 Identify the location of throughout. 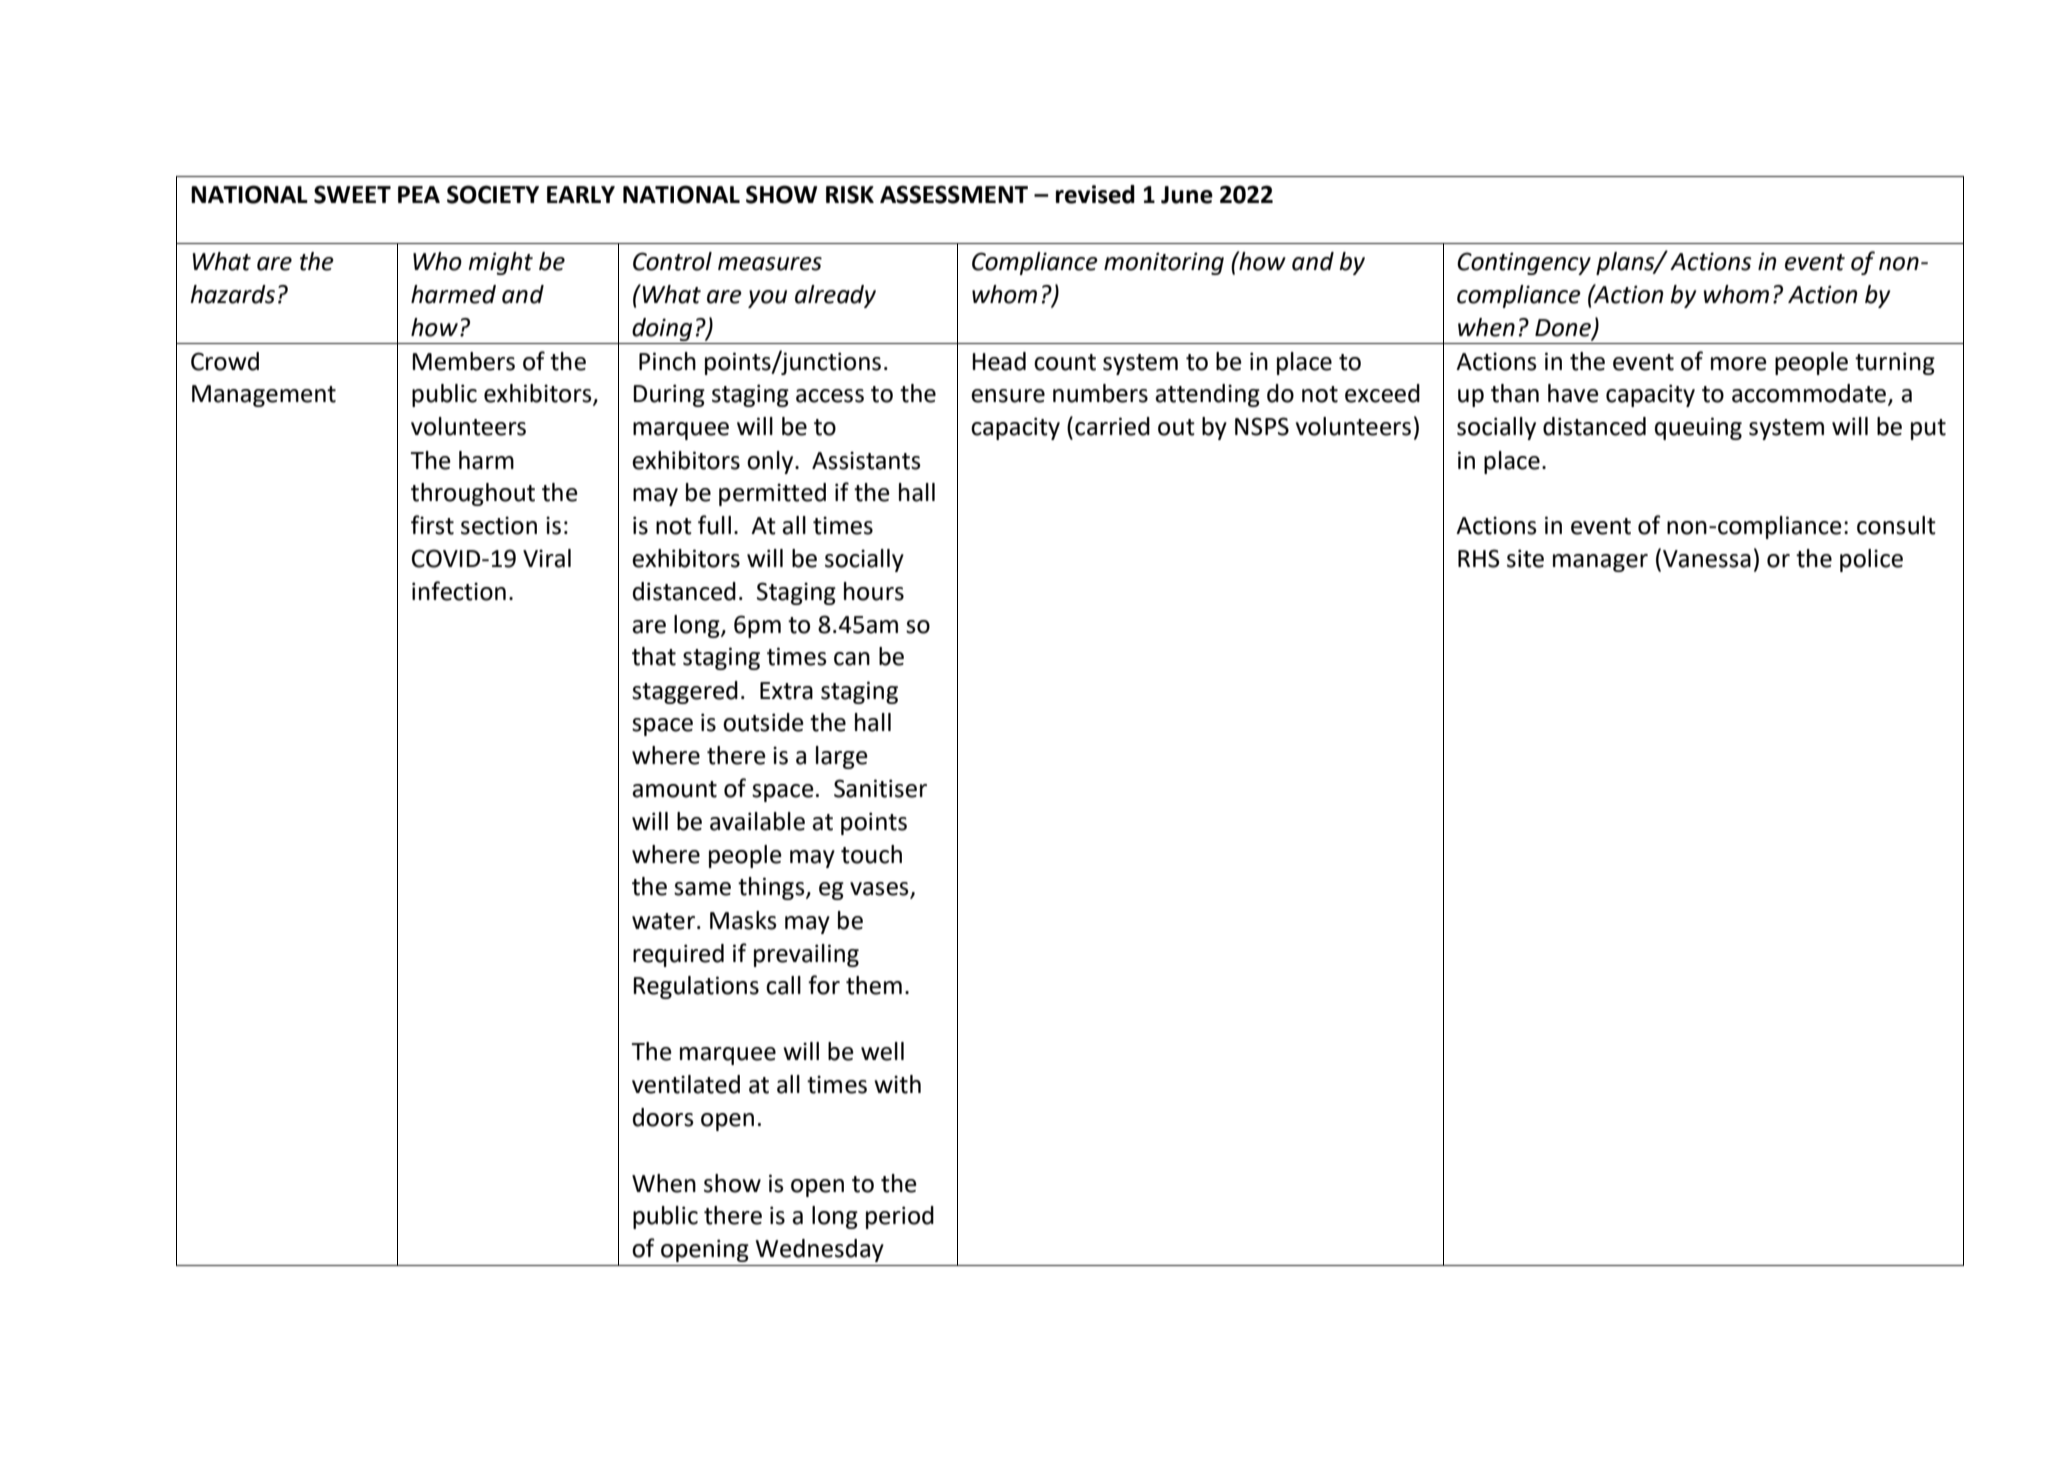
(473, 494).
